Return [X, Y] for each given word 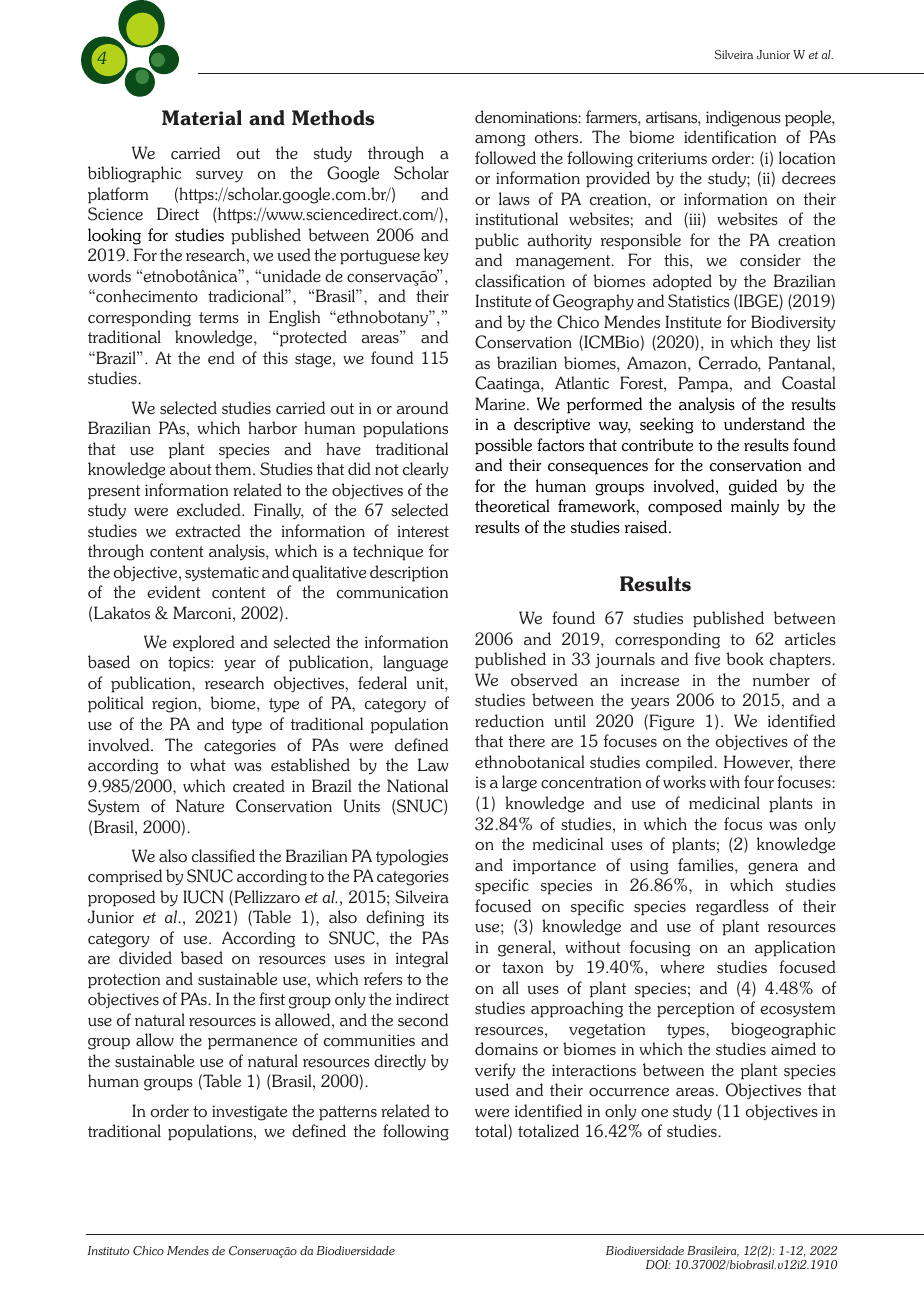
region [175, 705]
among [500, 141]
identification [730, 136]
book [745, 658]
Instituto [108, 1250]
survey [219, 176]
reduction [509, 720]
